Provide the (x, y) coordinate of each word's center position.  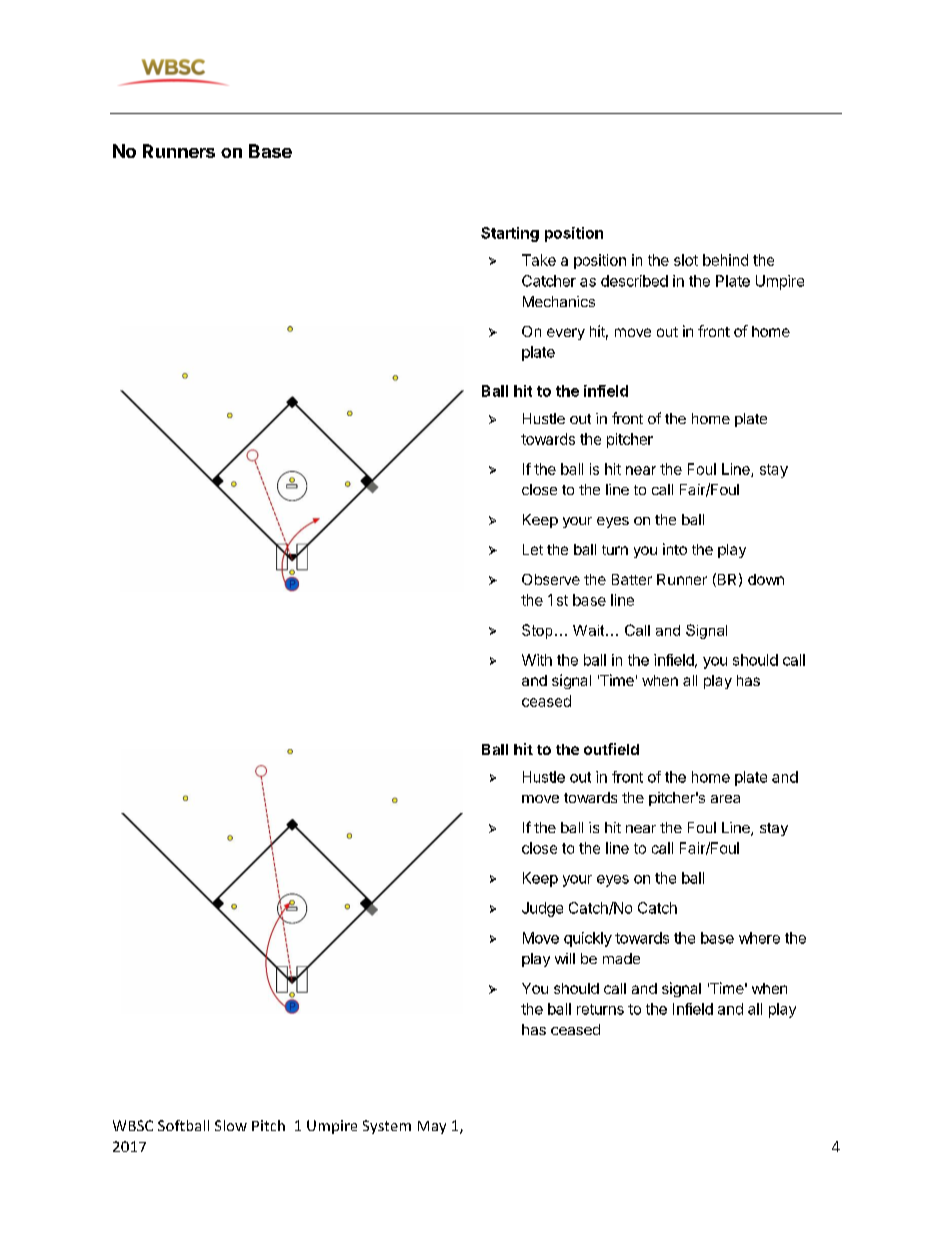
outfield (611, 749)
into (675, 549)
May (432, 1127)
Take (539, 260)
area (725, 799)
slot (686, 260)
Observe (551, 579)
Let (533, 549)
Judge (542, 909)
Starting (510, 234)
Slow (231, 1125)
